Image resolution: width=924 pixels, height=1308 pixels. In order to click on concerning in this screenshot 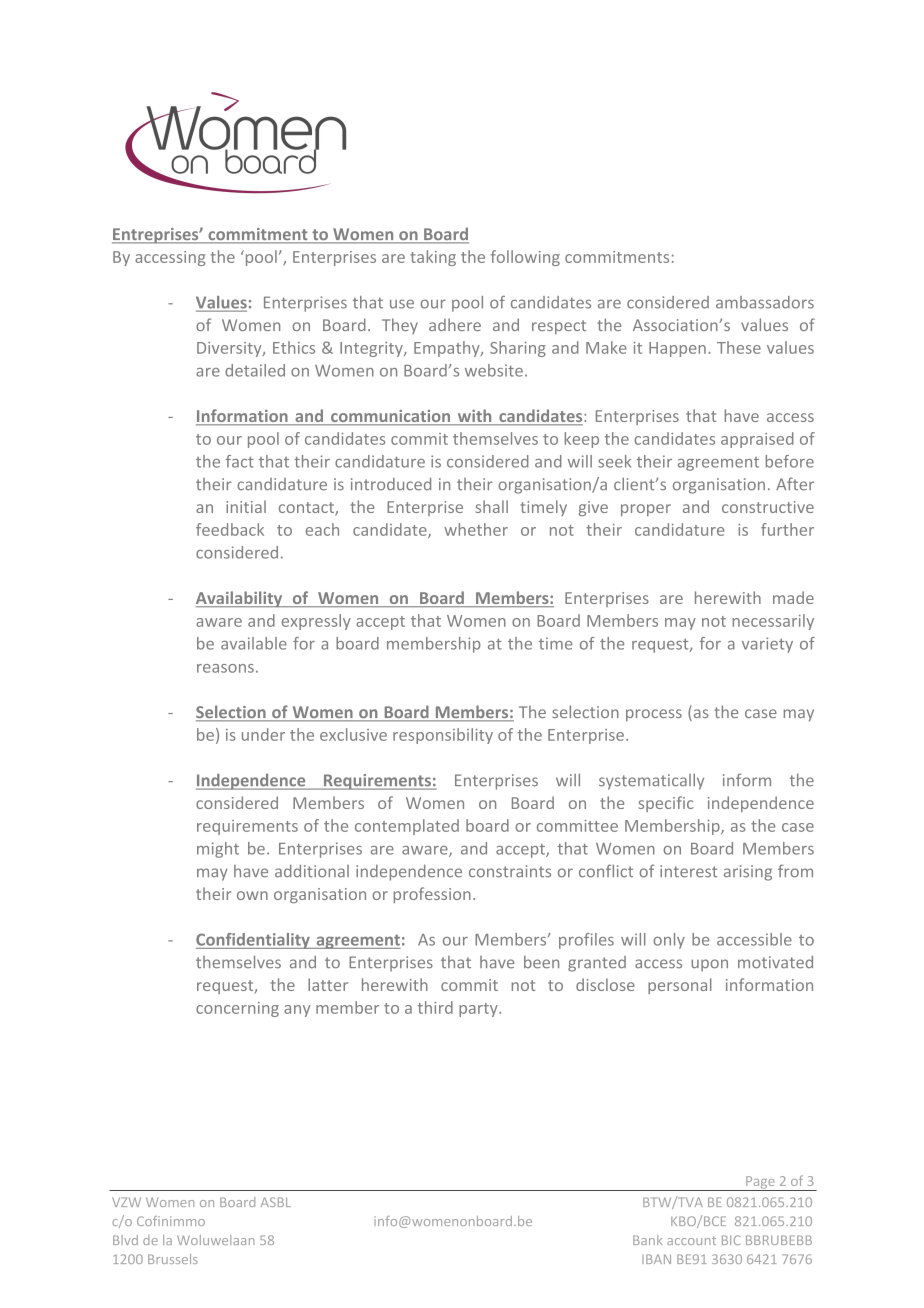, I will do `click(237, 1009)`.
